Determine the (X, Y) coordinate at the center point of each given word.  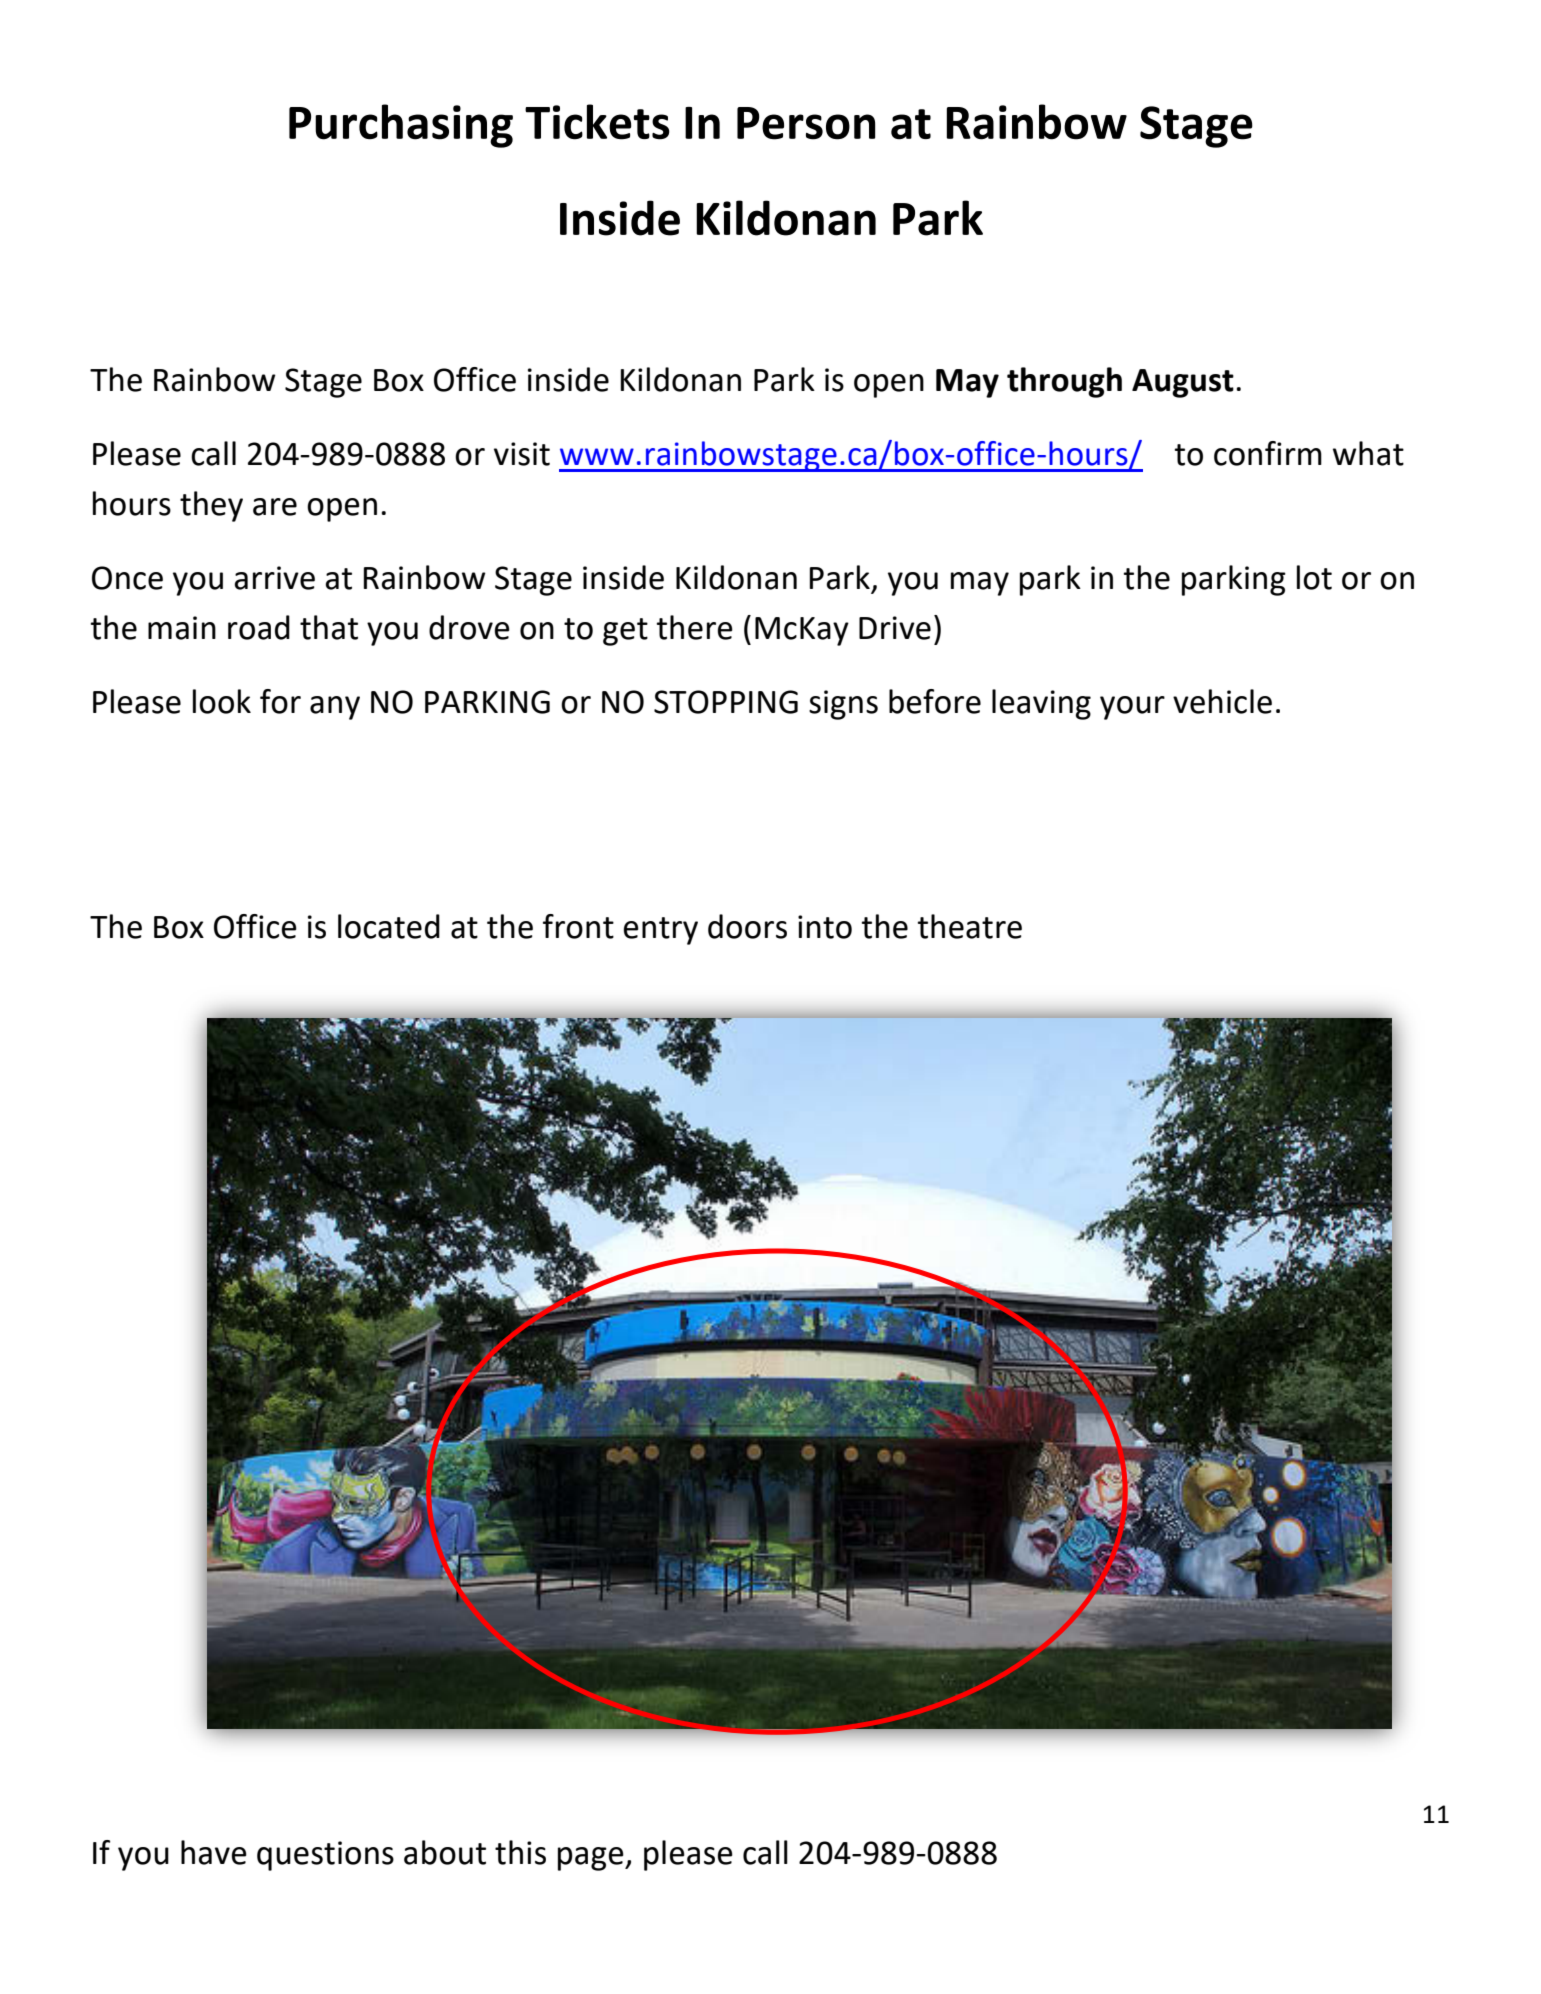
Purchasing (401, 126)
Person (806, 123)
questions (325, 1856)
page (592, 1859)
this (520, 1852)
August (1183, 383)
